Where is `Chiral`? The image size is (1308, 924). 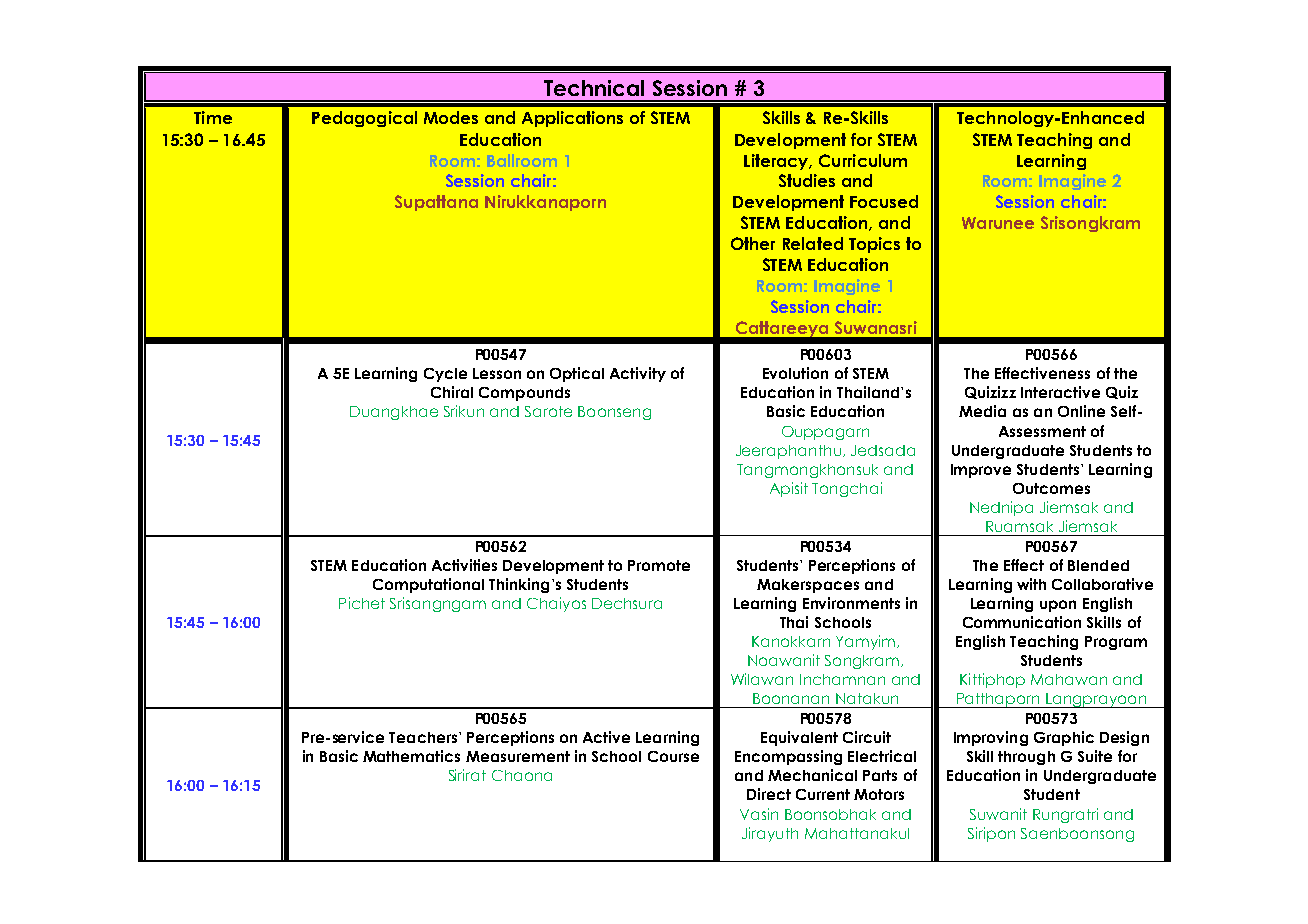
Chiral is located at coordinates (452, 392).
